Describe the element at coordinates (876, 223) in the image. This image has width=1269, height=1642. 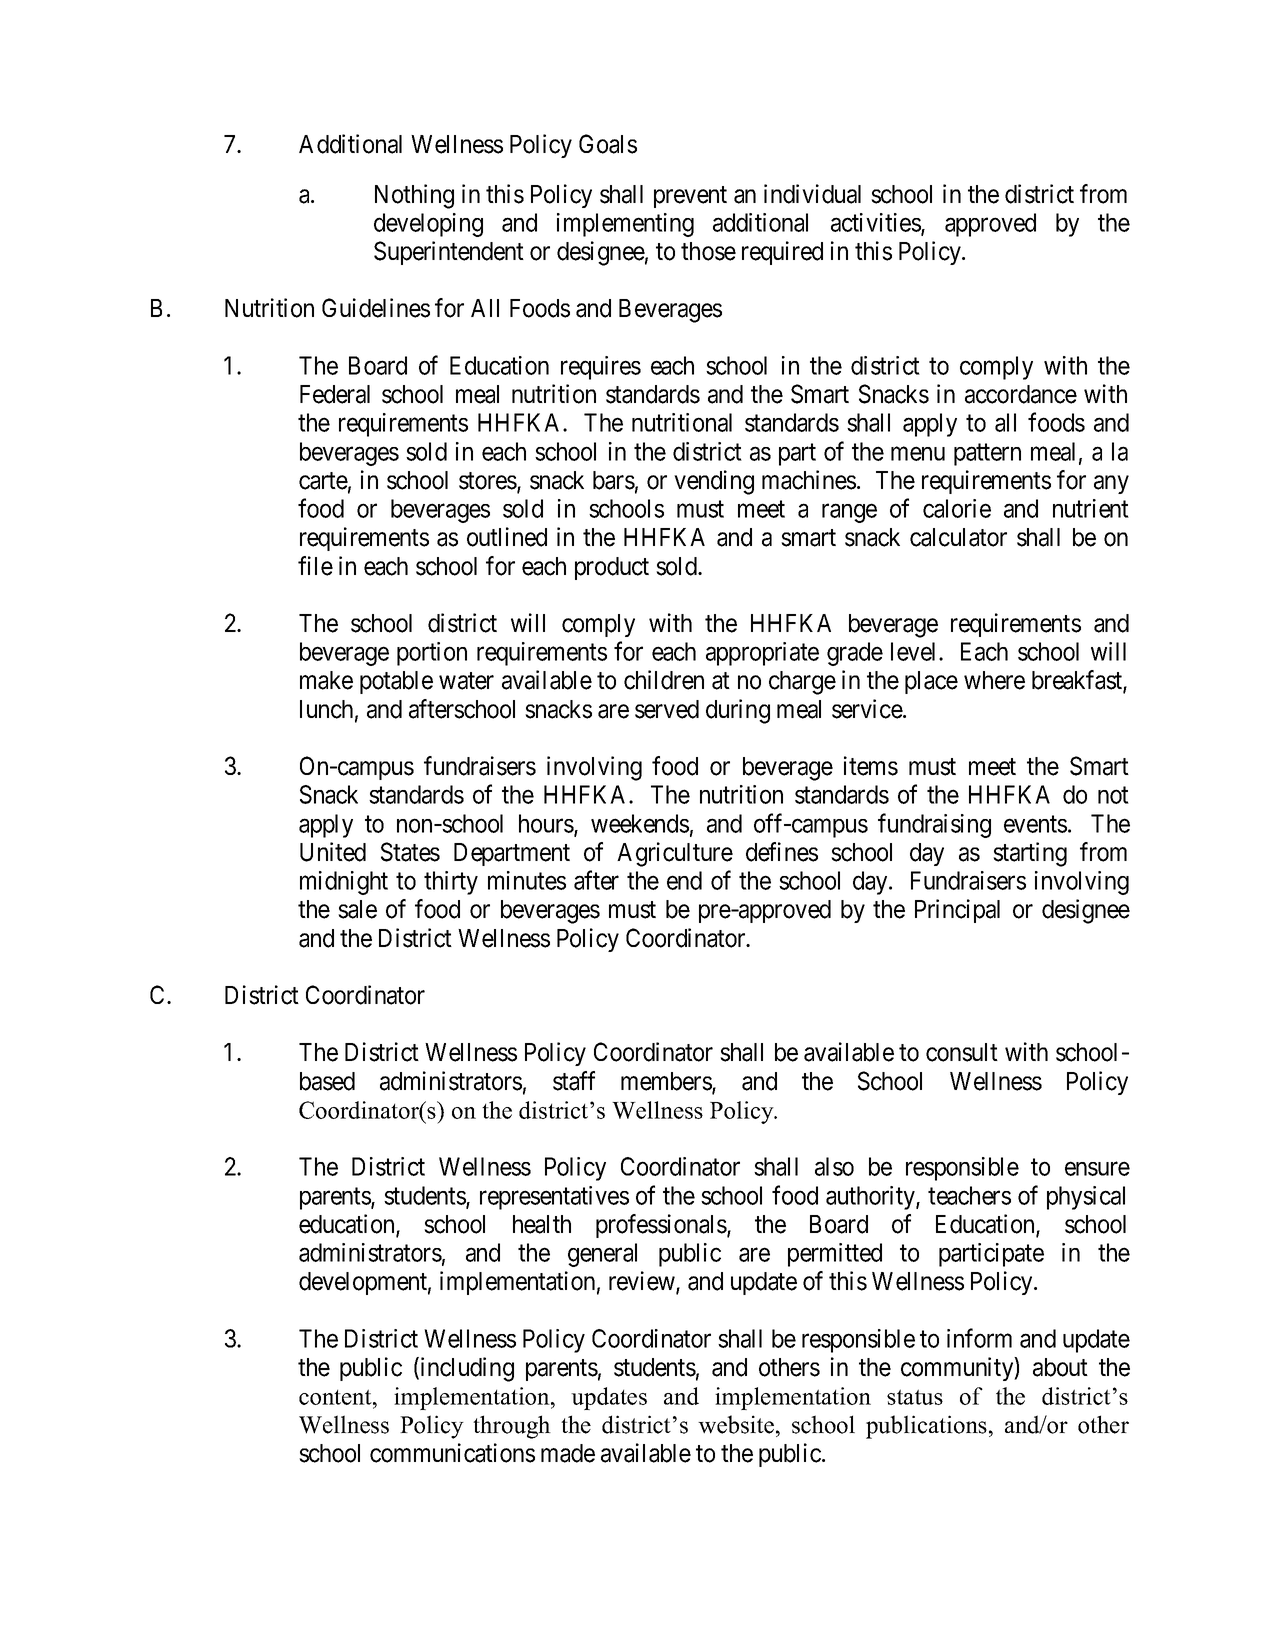
I see `activities` at that location.
